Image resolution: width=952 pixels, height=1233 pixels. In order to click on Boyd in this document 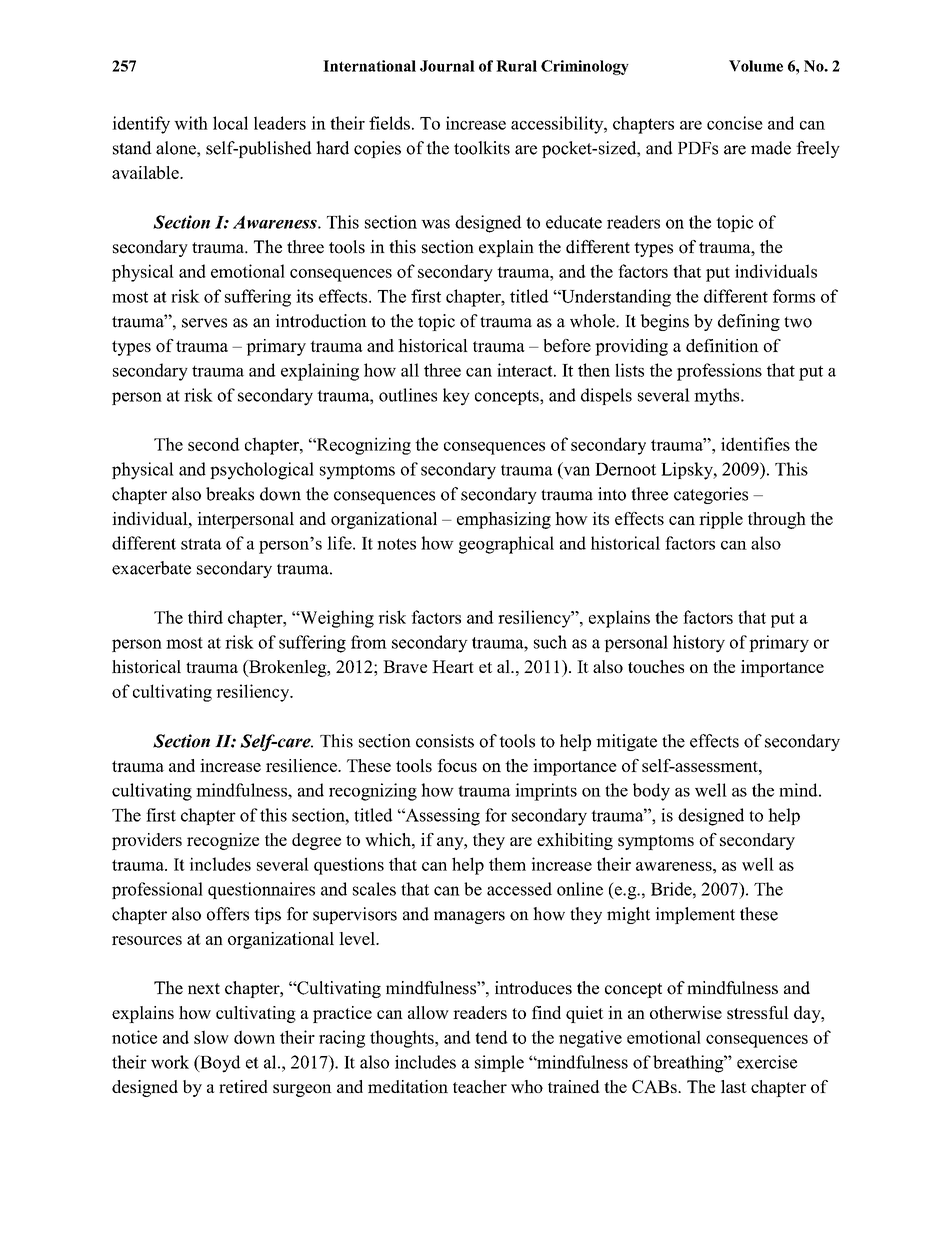, I will do `click(219, 1064)`.
